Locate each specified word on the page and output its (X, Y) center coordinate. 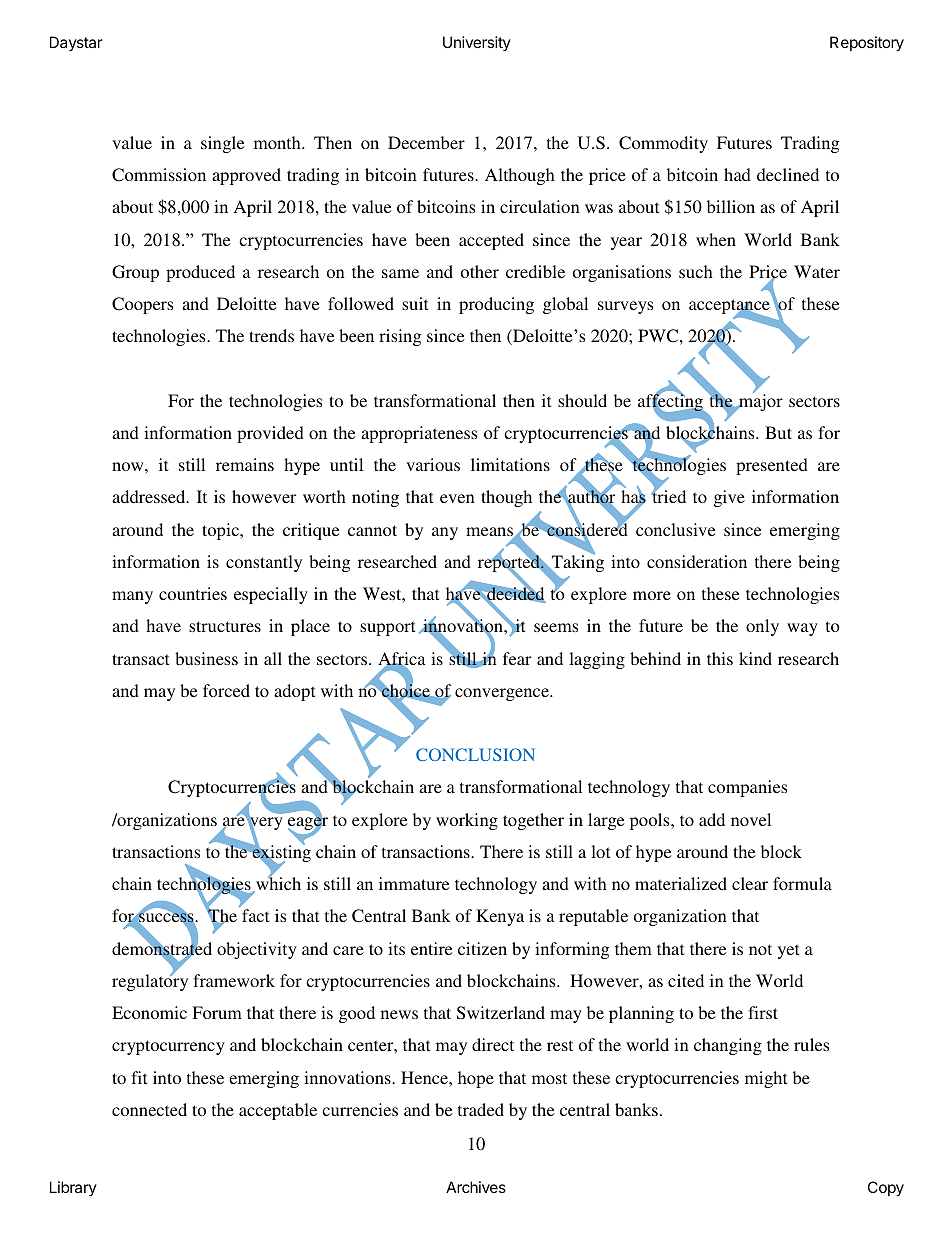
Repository (867, 44)
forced (226, 690)
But (778, 432)
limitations (510, 464)
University (477, 43)
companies (747, 788)
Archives (476, 1187)
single (222, 144)
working (467, 821)
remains (245, 464)
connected (149, 1109)
